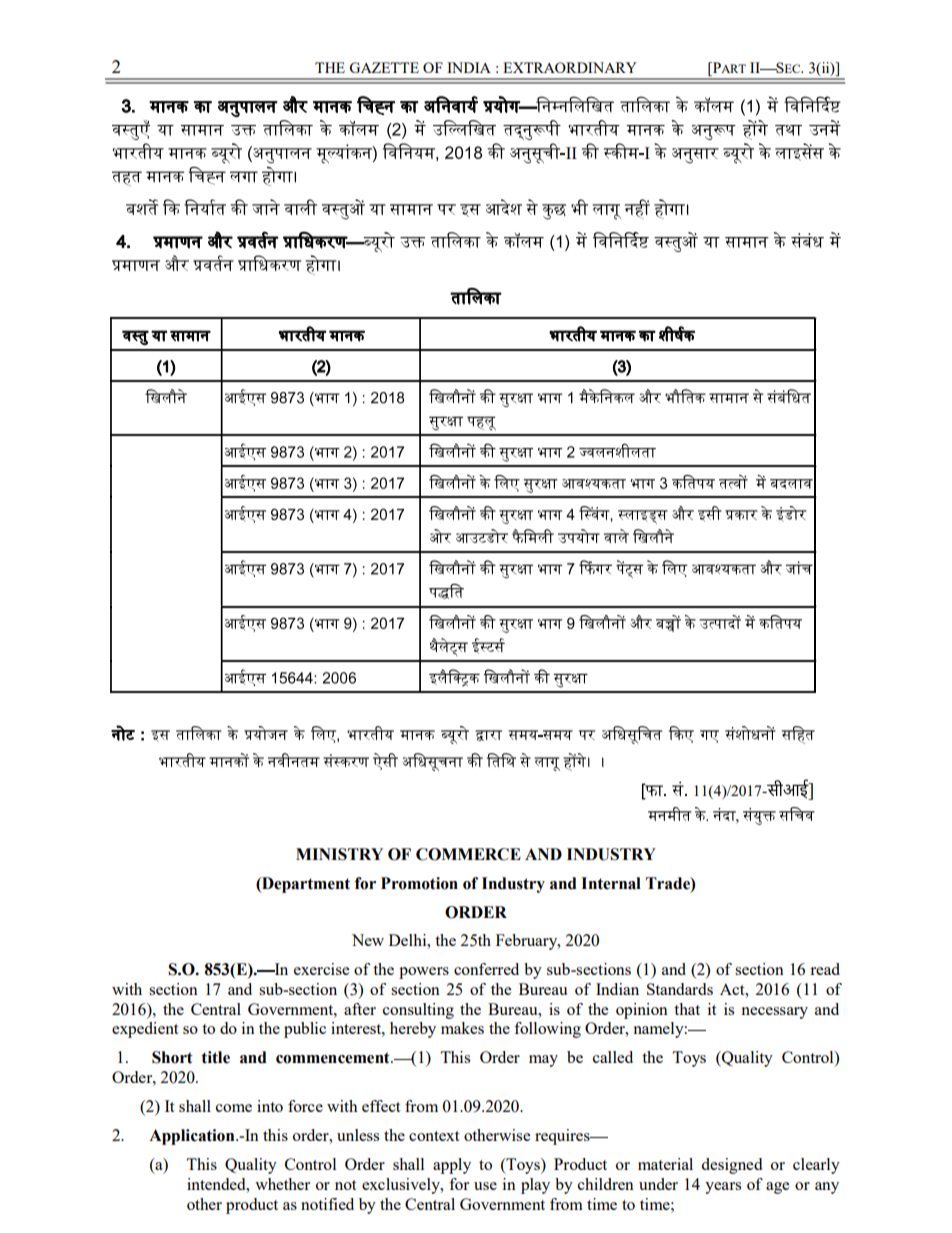 This screenshot has height=1233, width=952. I want to click on use, so click(485, 1186).
